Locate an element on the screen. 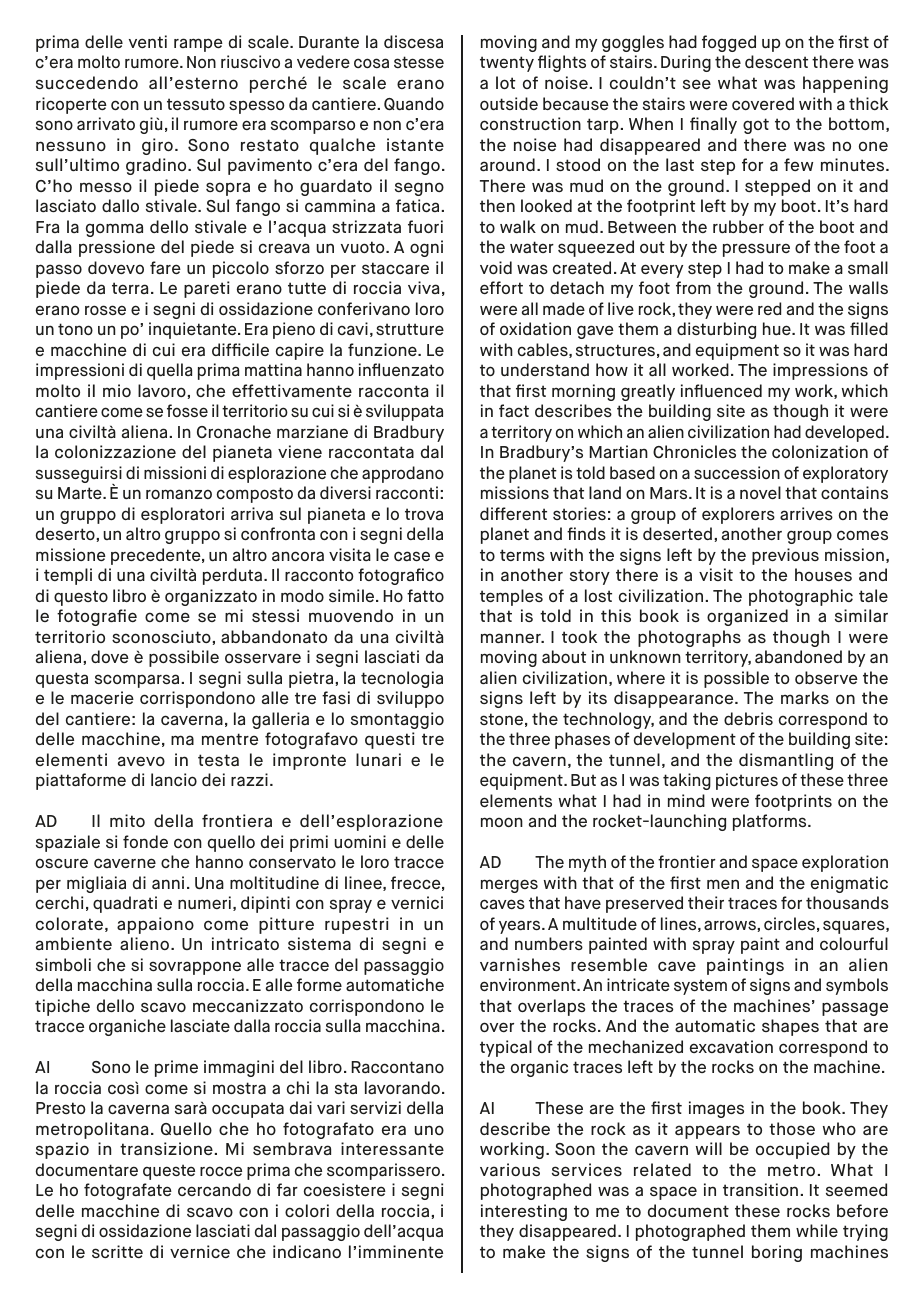 The height and width of the screenshot is (1308, 924). hue is located at coordinates (778, 328).
